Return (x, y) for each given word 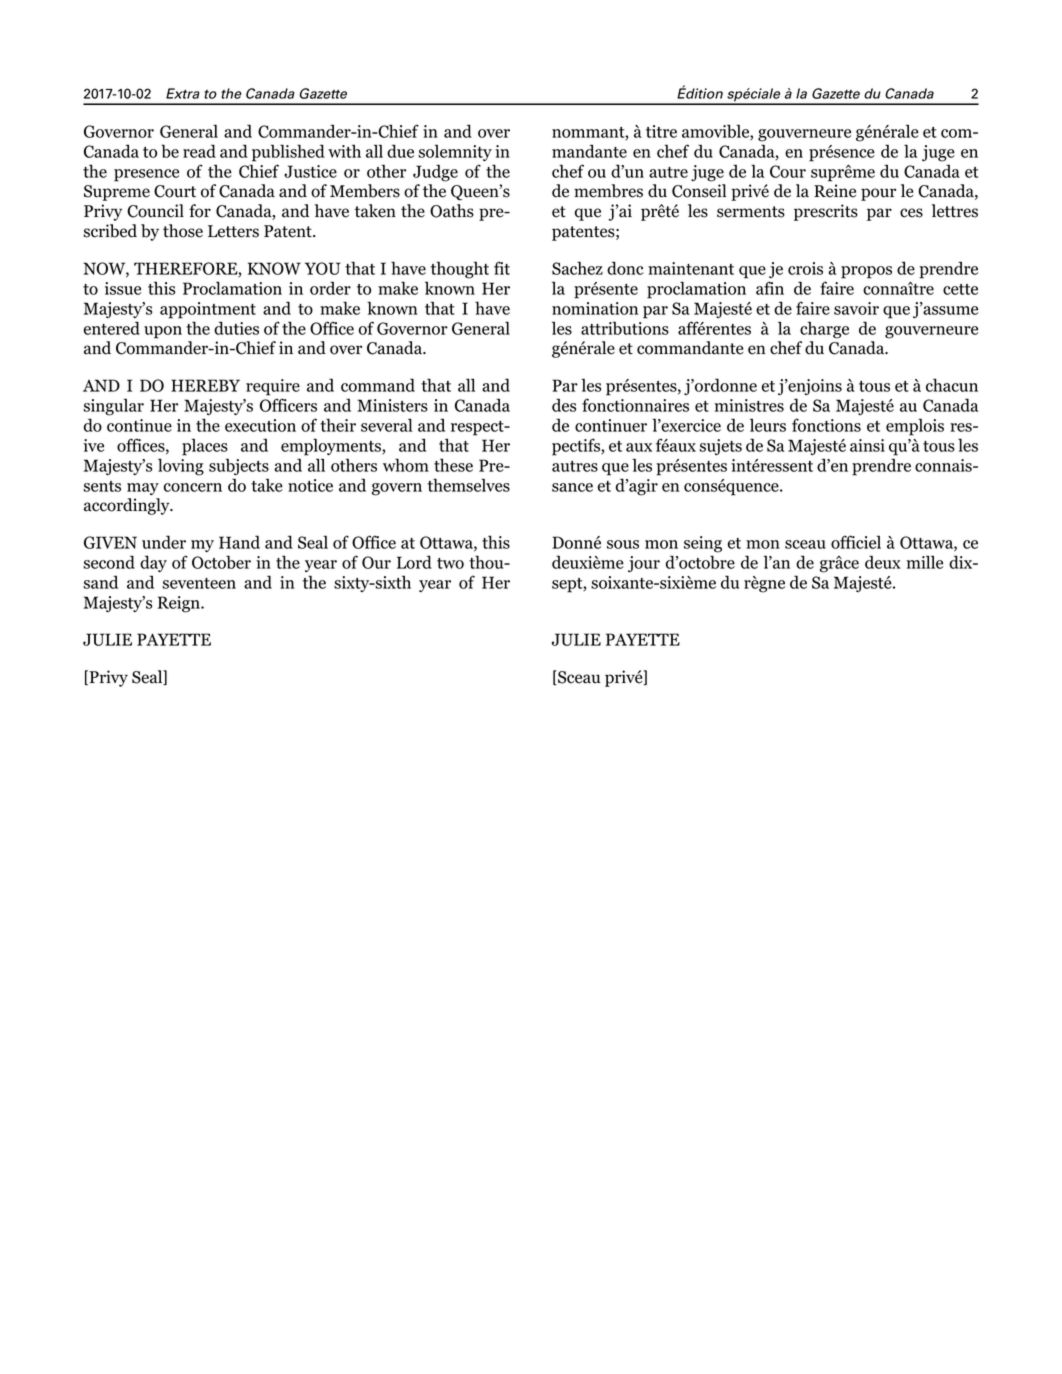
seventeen (199, 583)
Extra (183, 93)
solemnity (455, 152)
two (450, 563)
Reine (835, 191)
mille (924, 562)
